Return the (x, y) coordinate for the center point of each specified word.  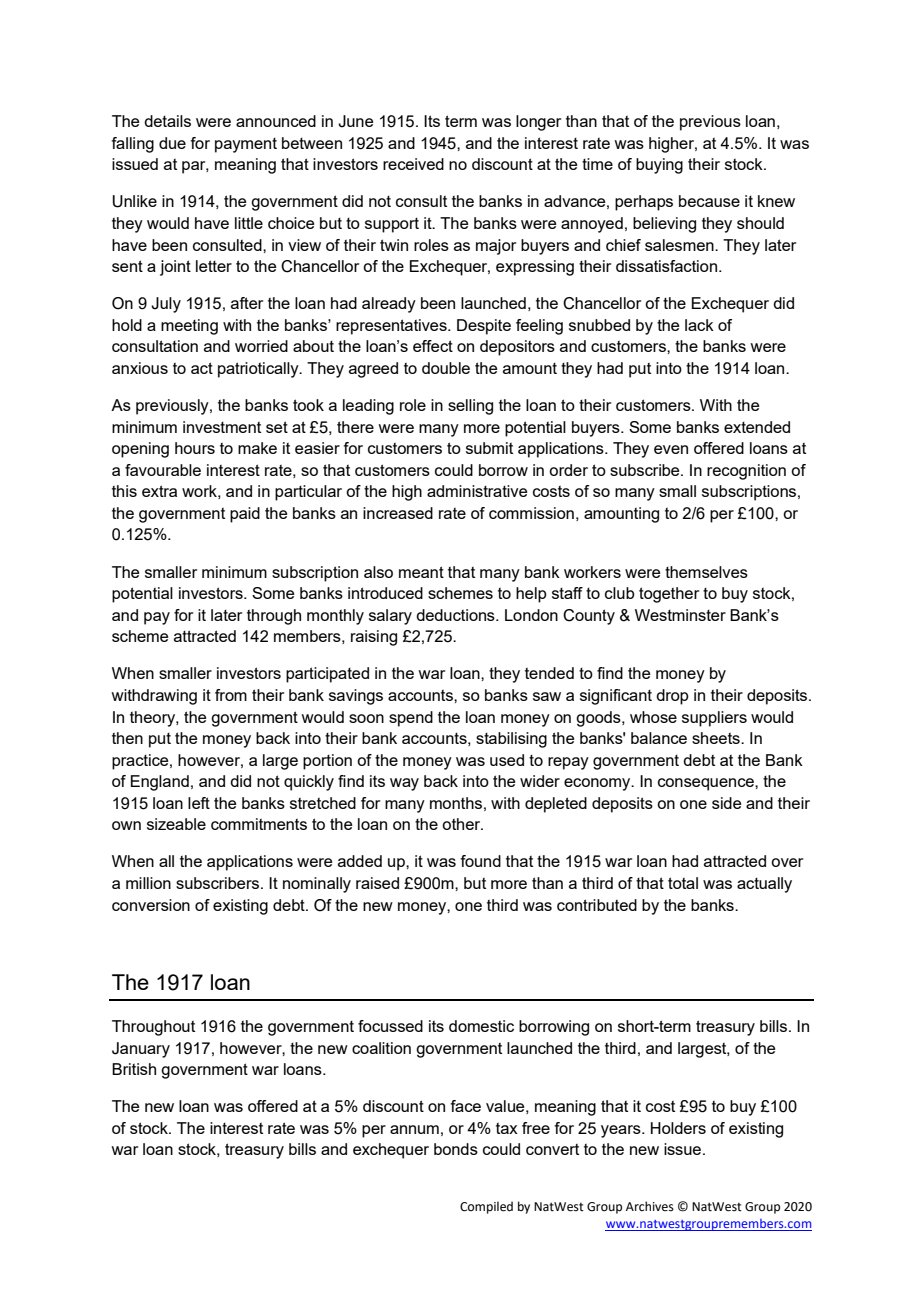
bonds (456, 1149)
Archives (650, 1206)
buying (659, 166)
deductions (456, 615)
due (172, 143)
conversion (151, 905)
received (413, 164)
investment (222, 427)
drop (672, 697)
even (671, 449)
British (134, 1069)
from (231, 695)
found (480, 861)
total (683, 883)
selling (470, 407)
